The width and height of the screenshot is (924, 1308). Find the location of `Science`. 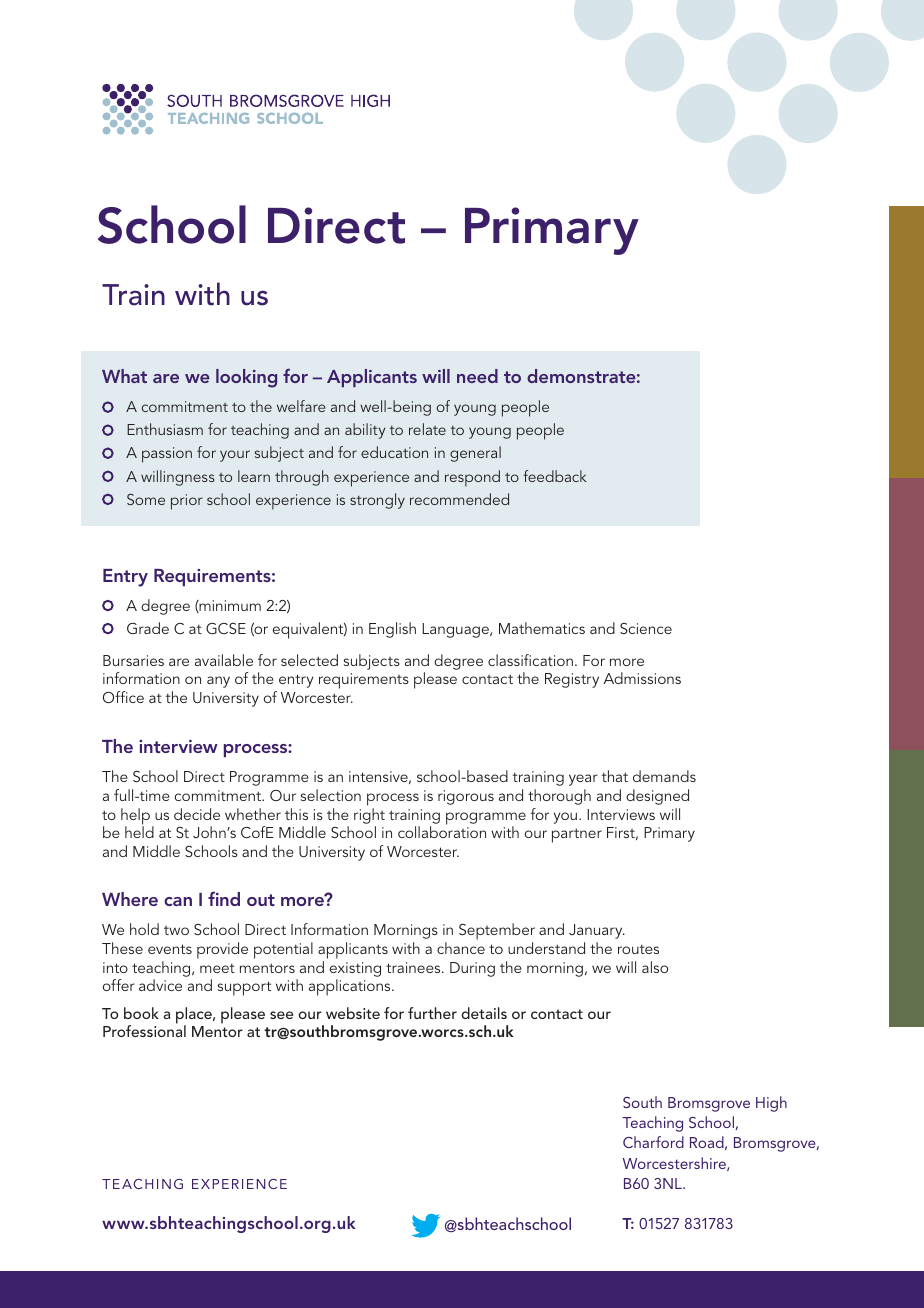

Science is located at coordinates (646, 628).
